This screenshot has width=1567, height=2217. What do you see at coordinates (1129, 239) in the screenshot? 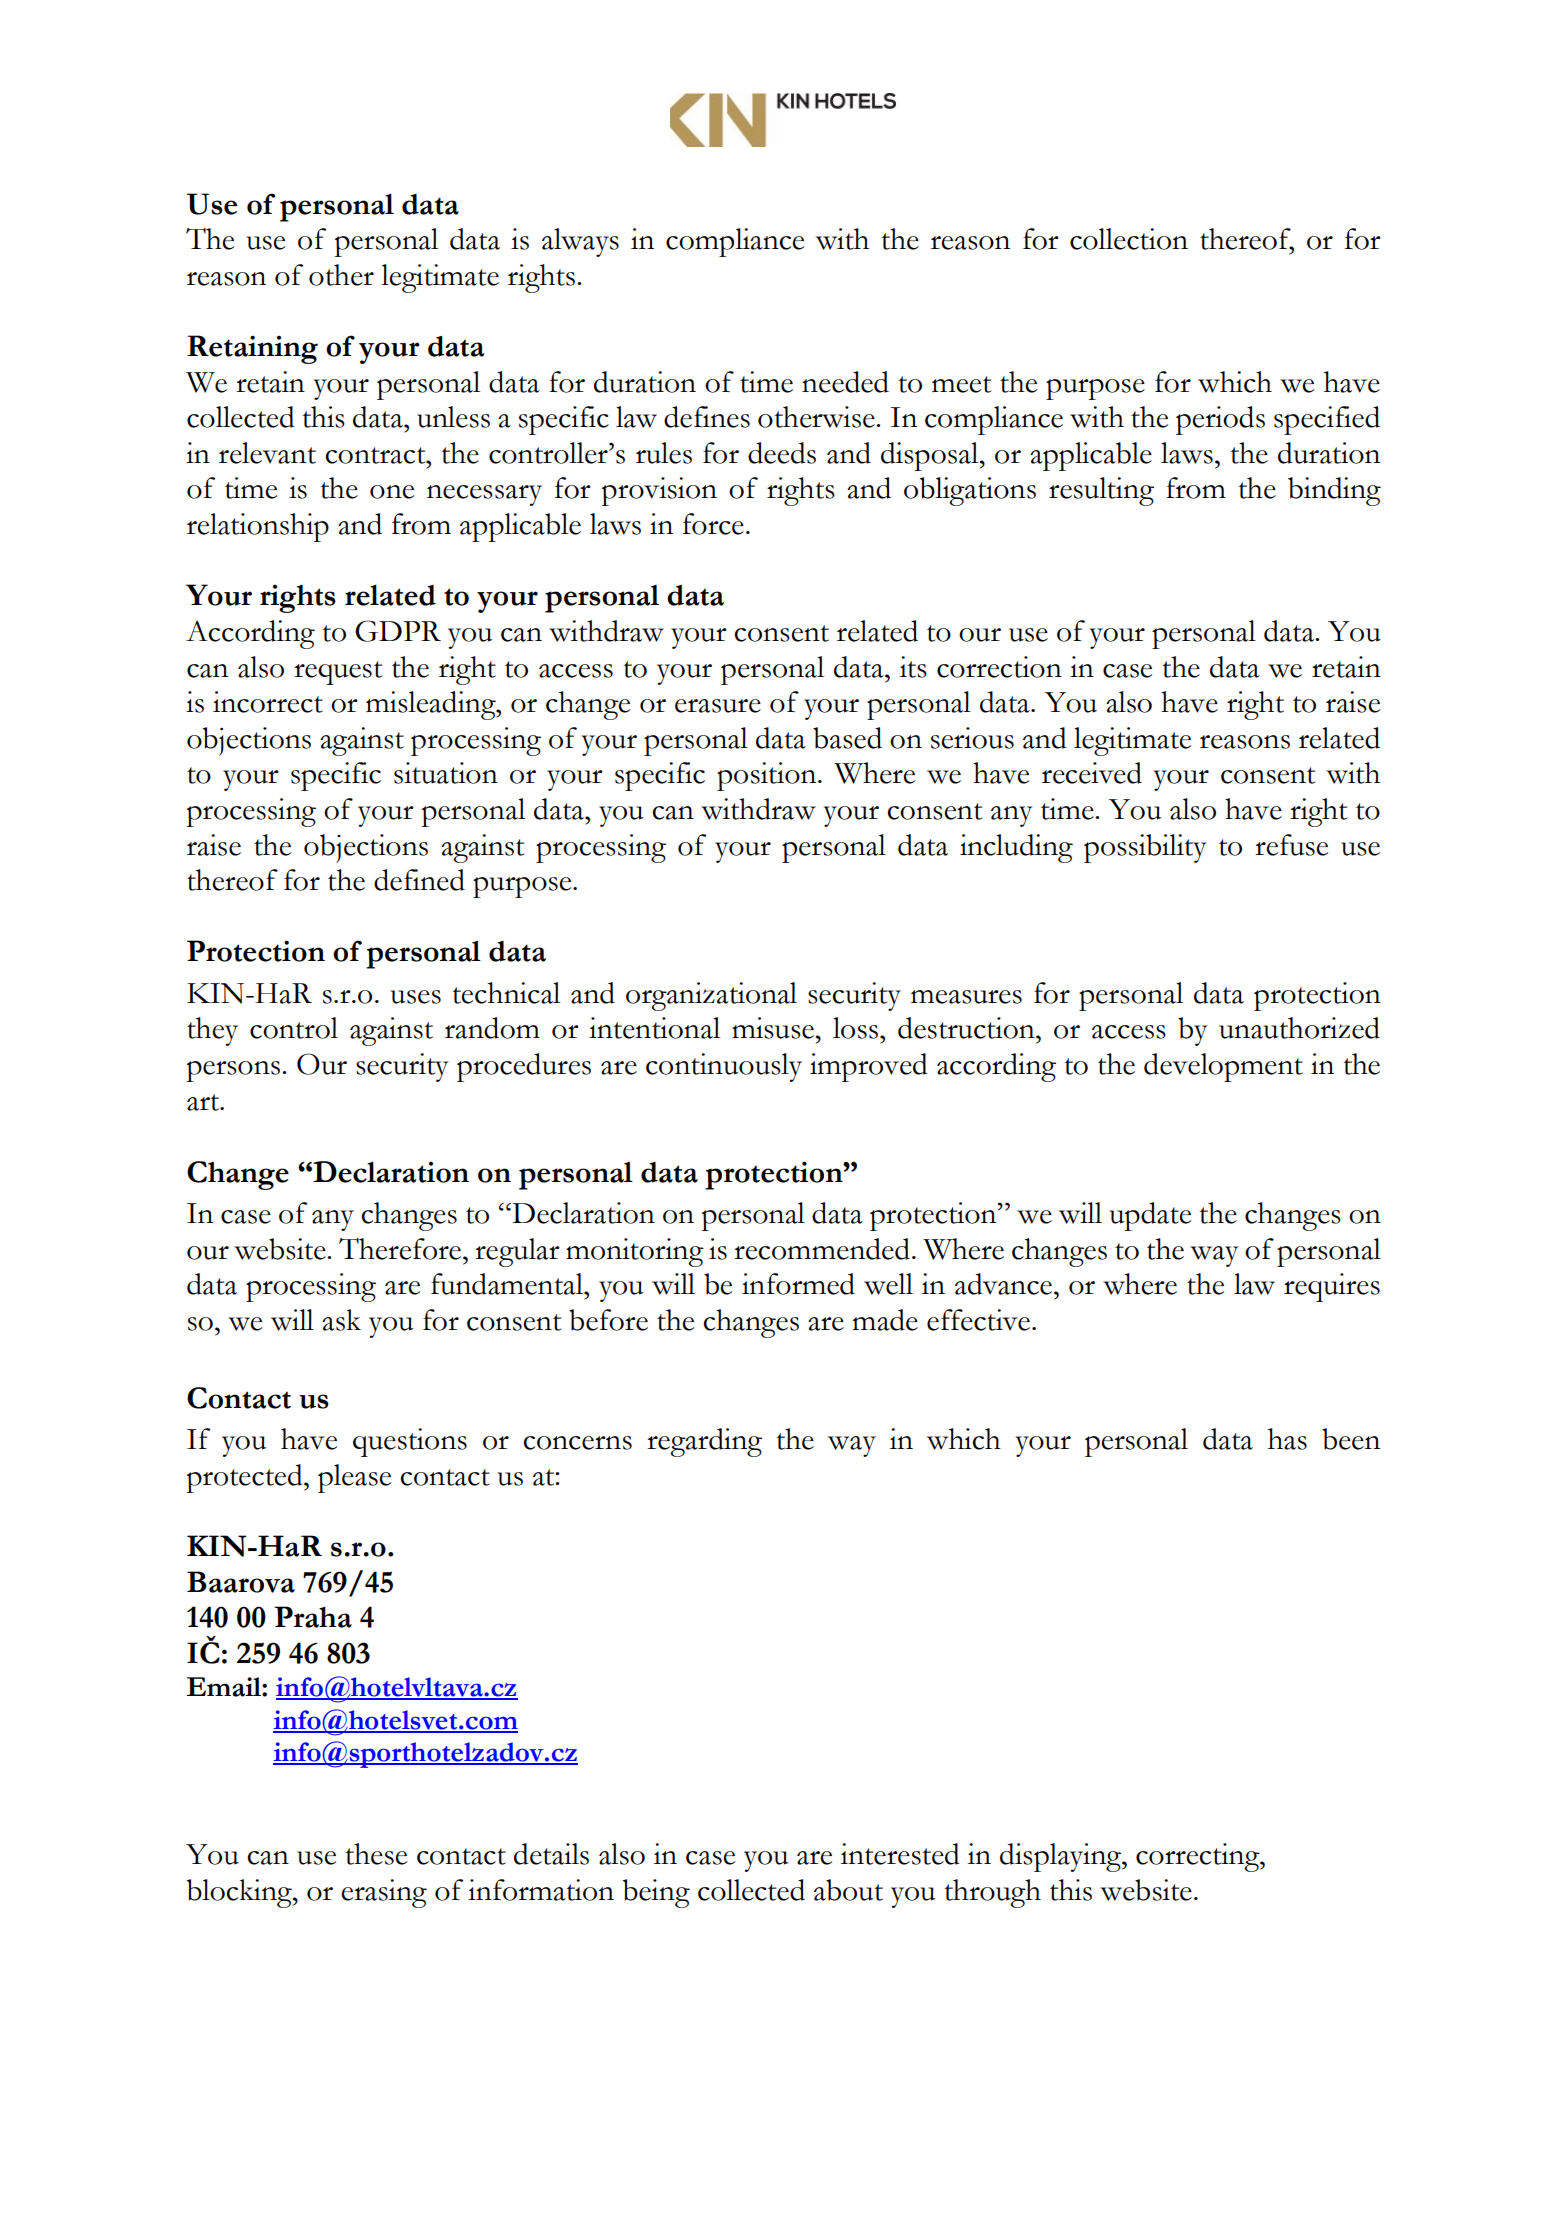
I see `collection` at bounding box center [1129, 239].
